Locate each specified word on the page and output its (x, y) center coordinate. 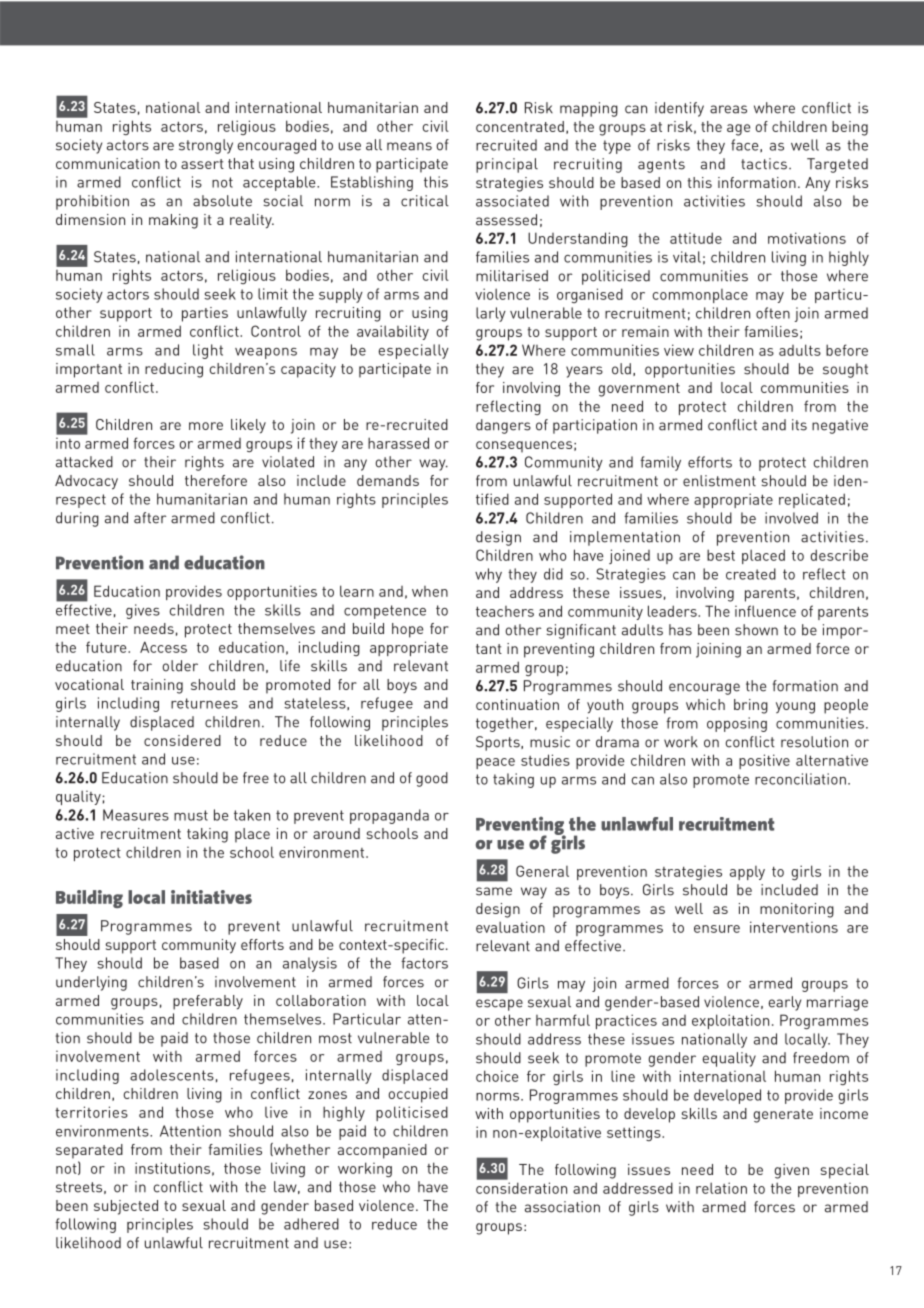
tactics (764, 164)
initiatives (211, 897)
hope (407, 630)
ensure (717, 929)
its (799, 425)
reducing (174, 370)
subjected (126, 1207)
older (180, 666)
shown (756, 630)
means (409, 146)
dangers (503, 426)
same (494, 891)
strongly (206, 146)
